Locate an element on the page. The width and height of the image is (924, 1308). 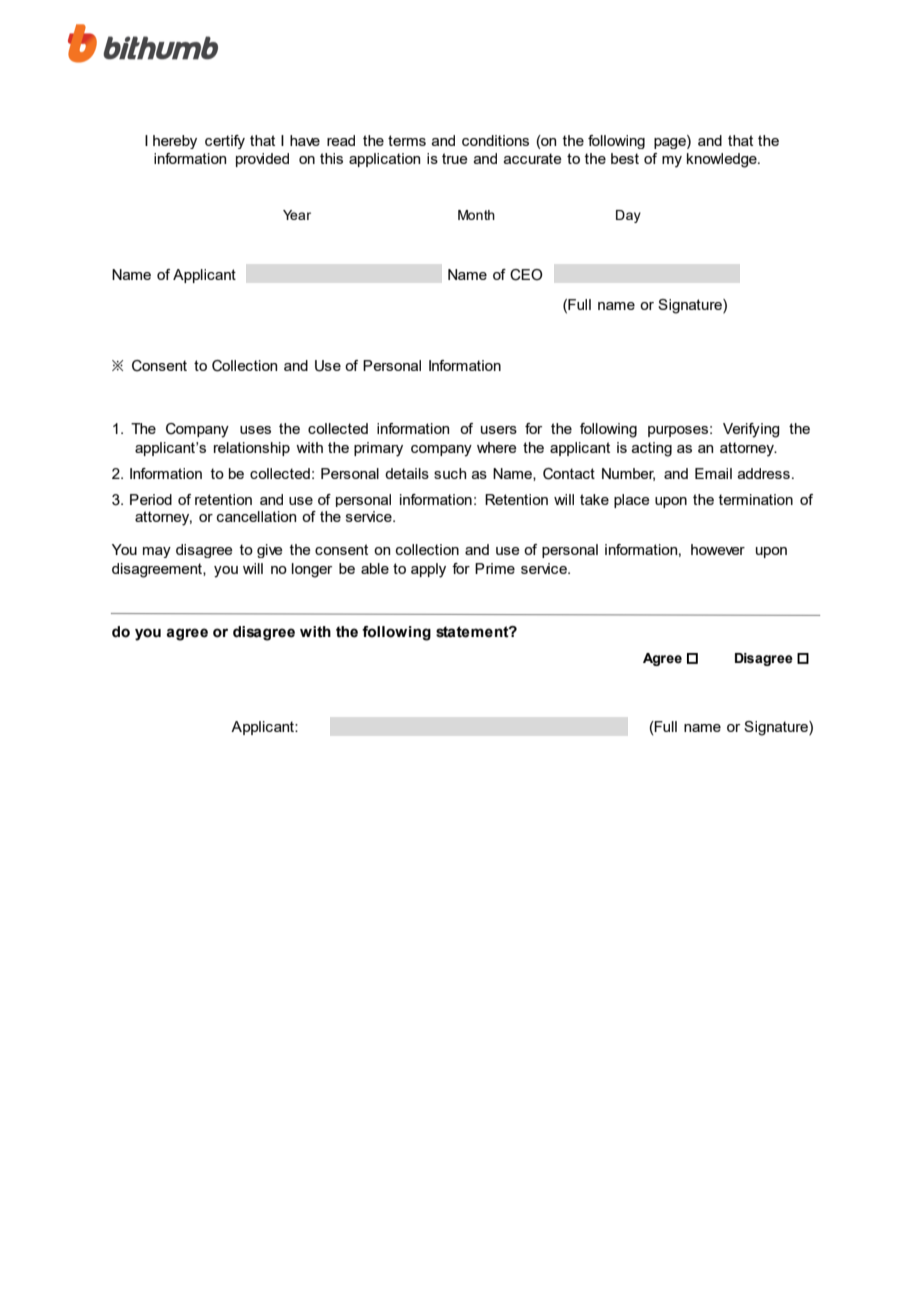
give is located at coordinates (270, 551).
